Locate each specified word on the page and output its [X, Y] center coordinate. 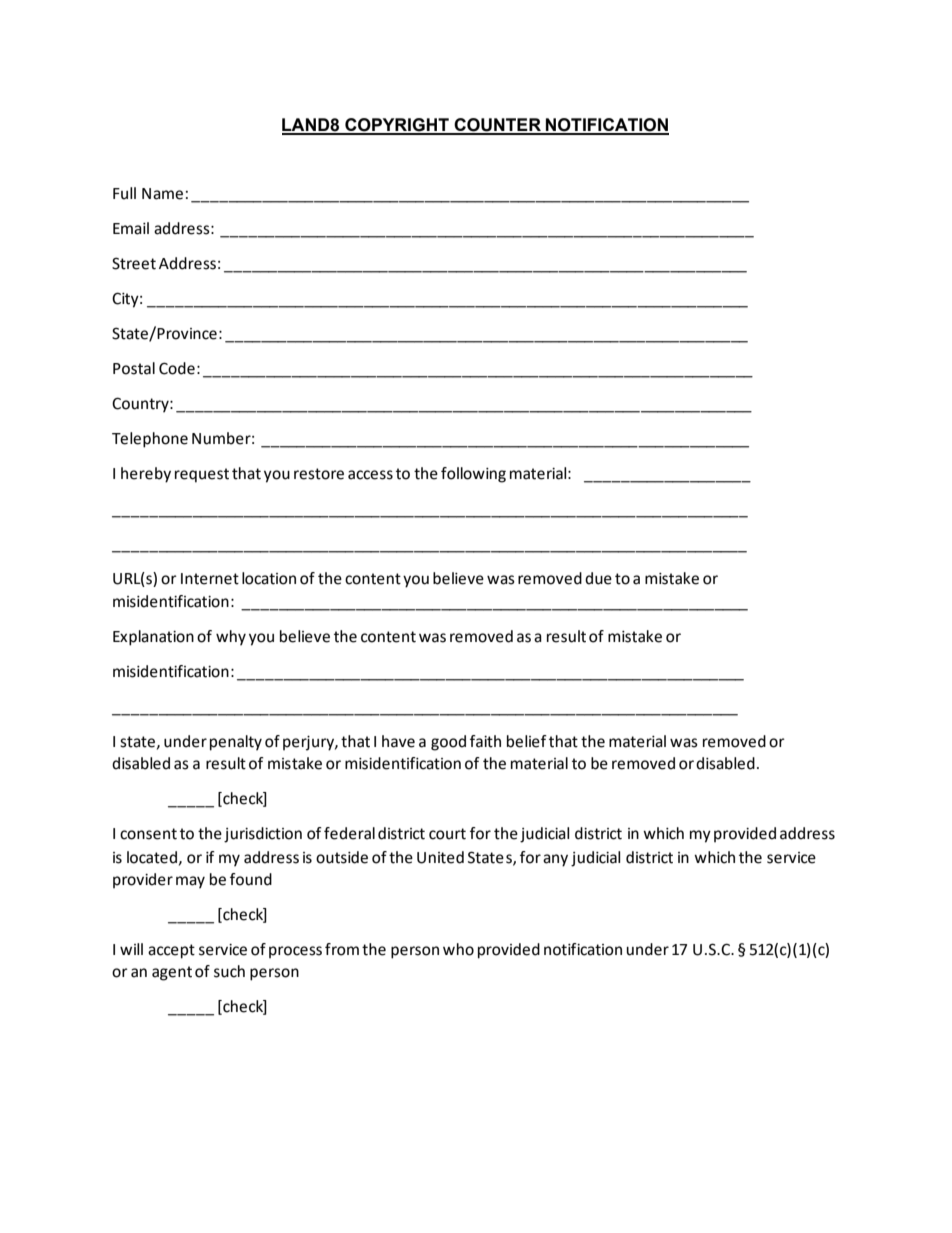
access [370, 475]
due [598, 578]
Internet [210, 579]
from [342, 949]
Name [162, 194]
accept [171, 951]
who [458, 949]
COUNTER [498, 126]
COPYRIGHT [397, 126]
